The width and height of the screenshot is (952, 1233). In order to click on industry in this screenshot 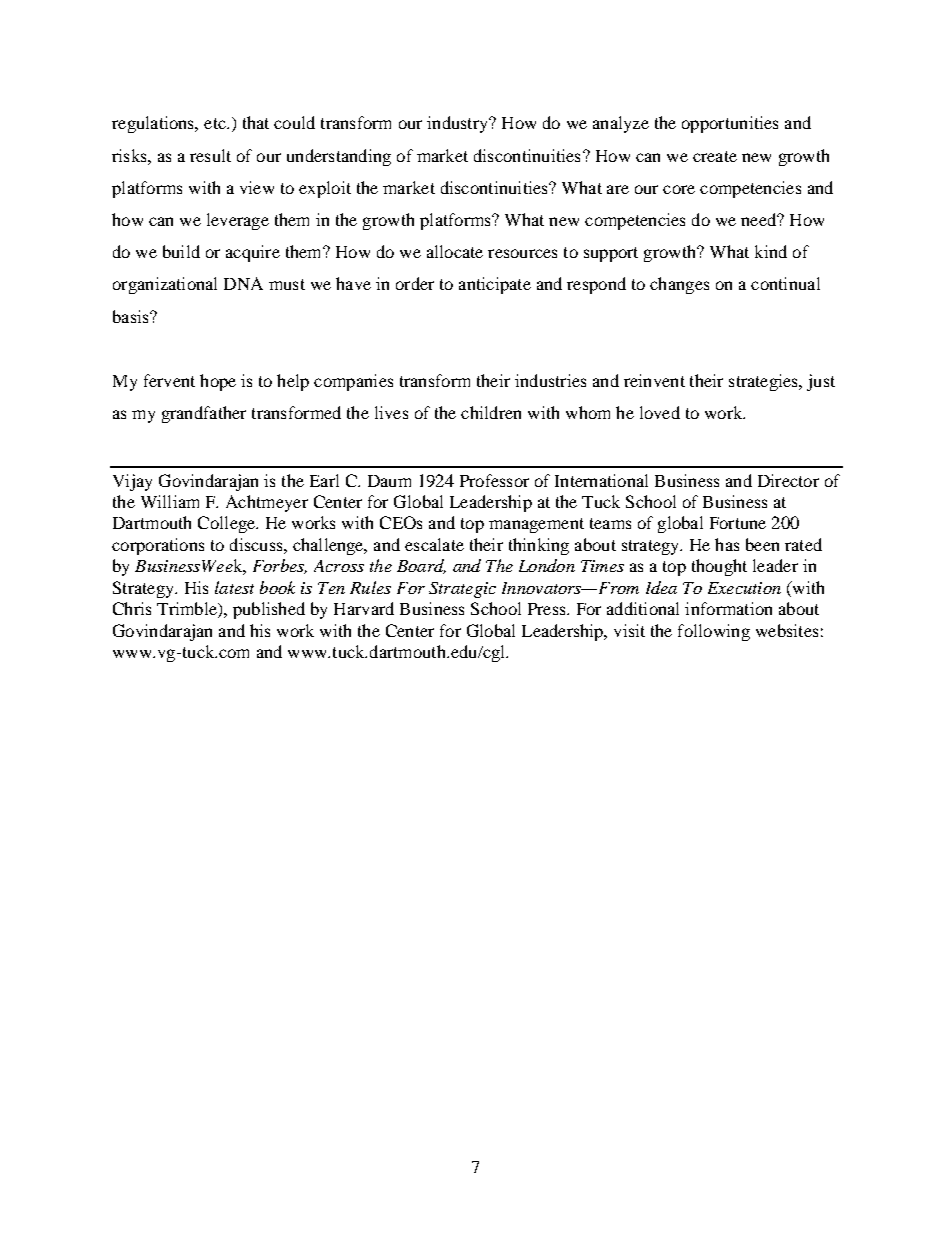, I will do `click(458, 124)`.
